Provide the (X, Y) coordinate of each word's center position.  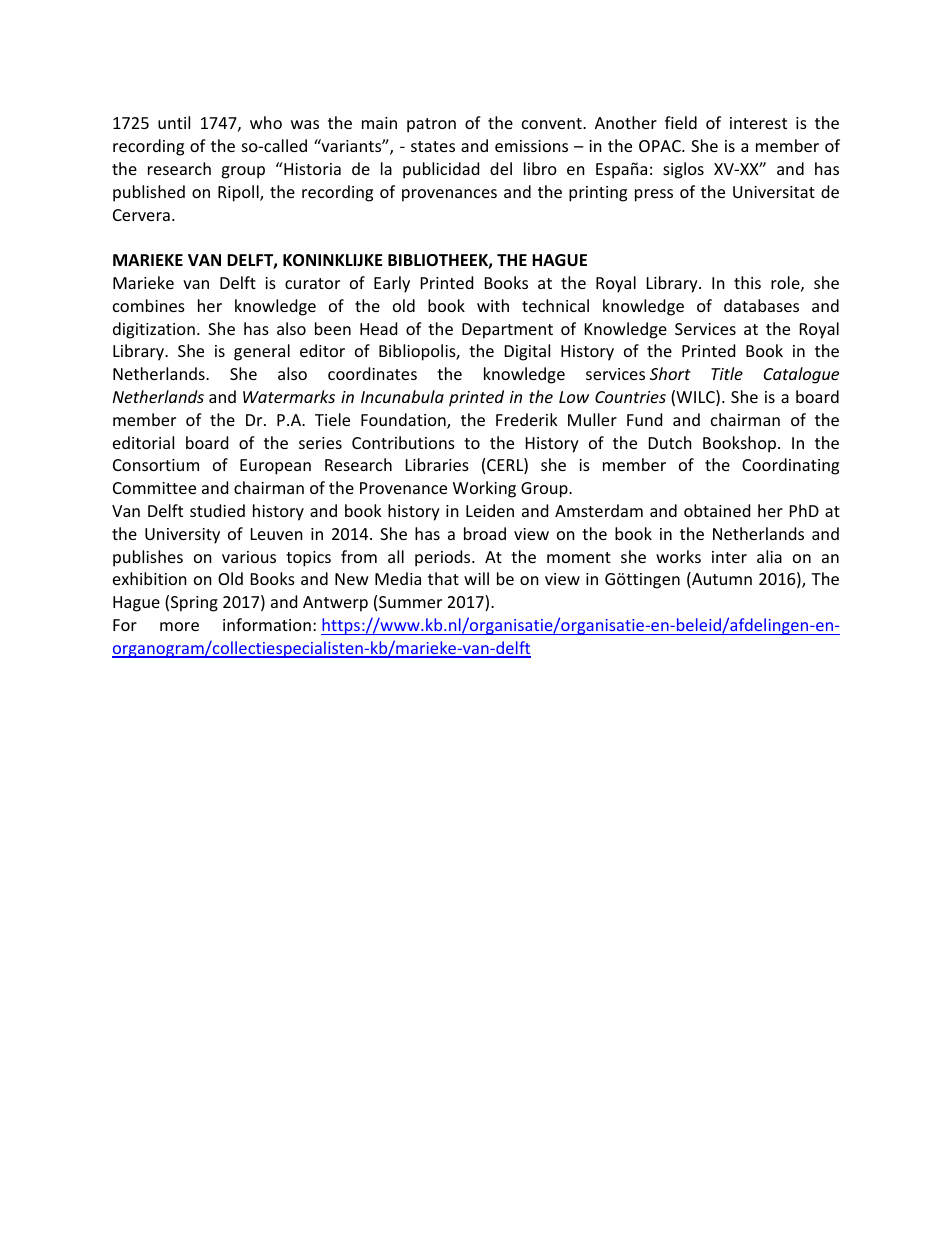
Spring (194, 604)
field (681, 122)
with (493, 305)
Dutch (670, 442)
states (433, 146)
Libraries (437, 464)
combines (149, 305)
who (266, 122)
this (747, 282)
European (275, 467)
